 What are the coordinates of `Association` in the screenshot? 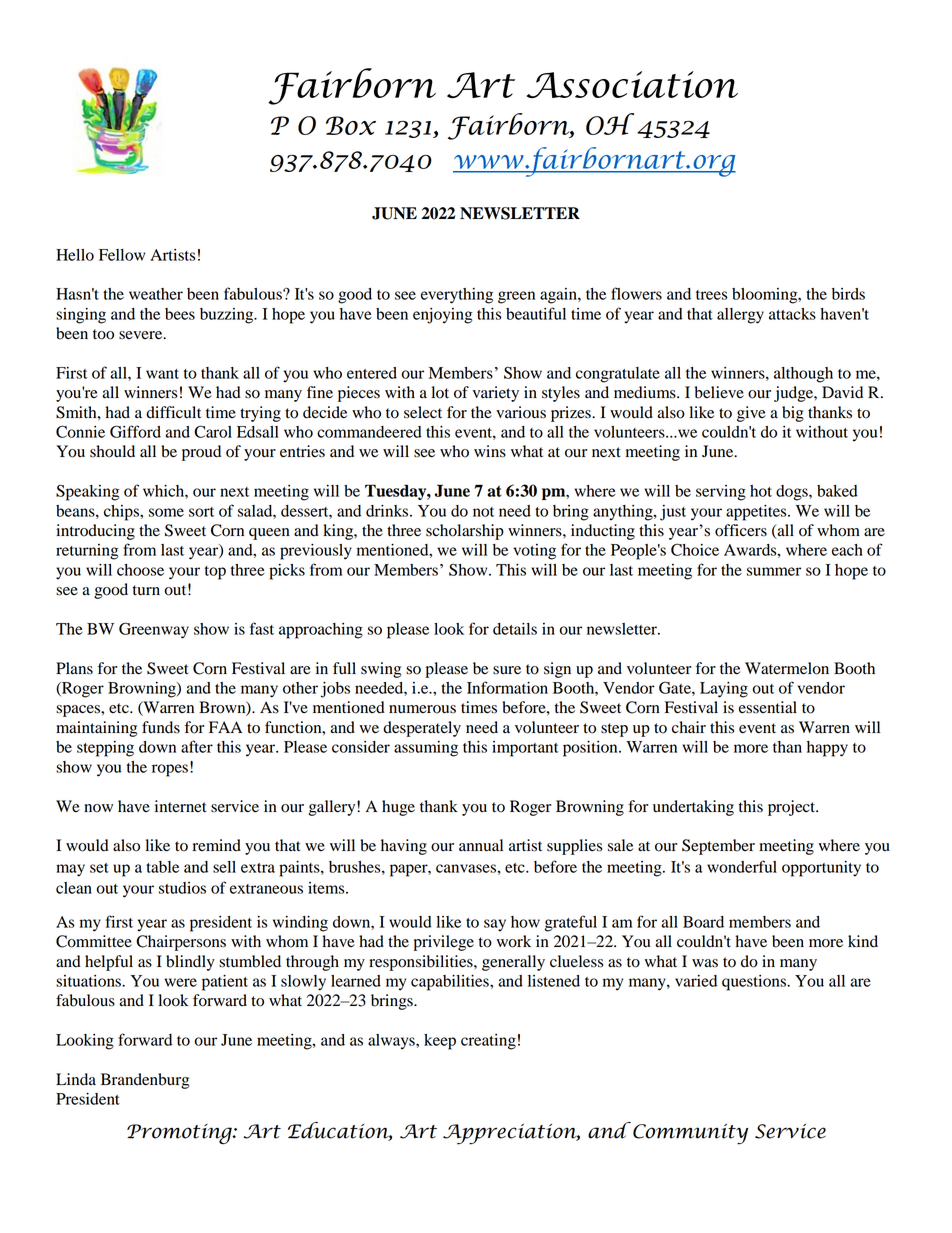 It's located at (632, 84).
